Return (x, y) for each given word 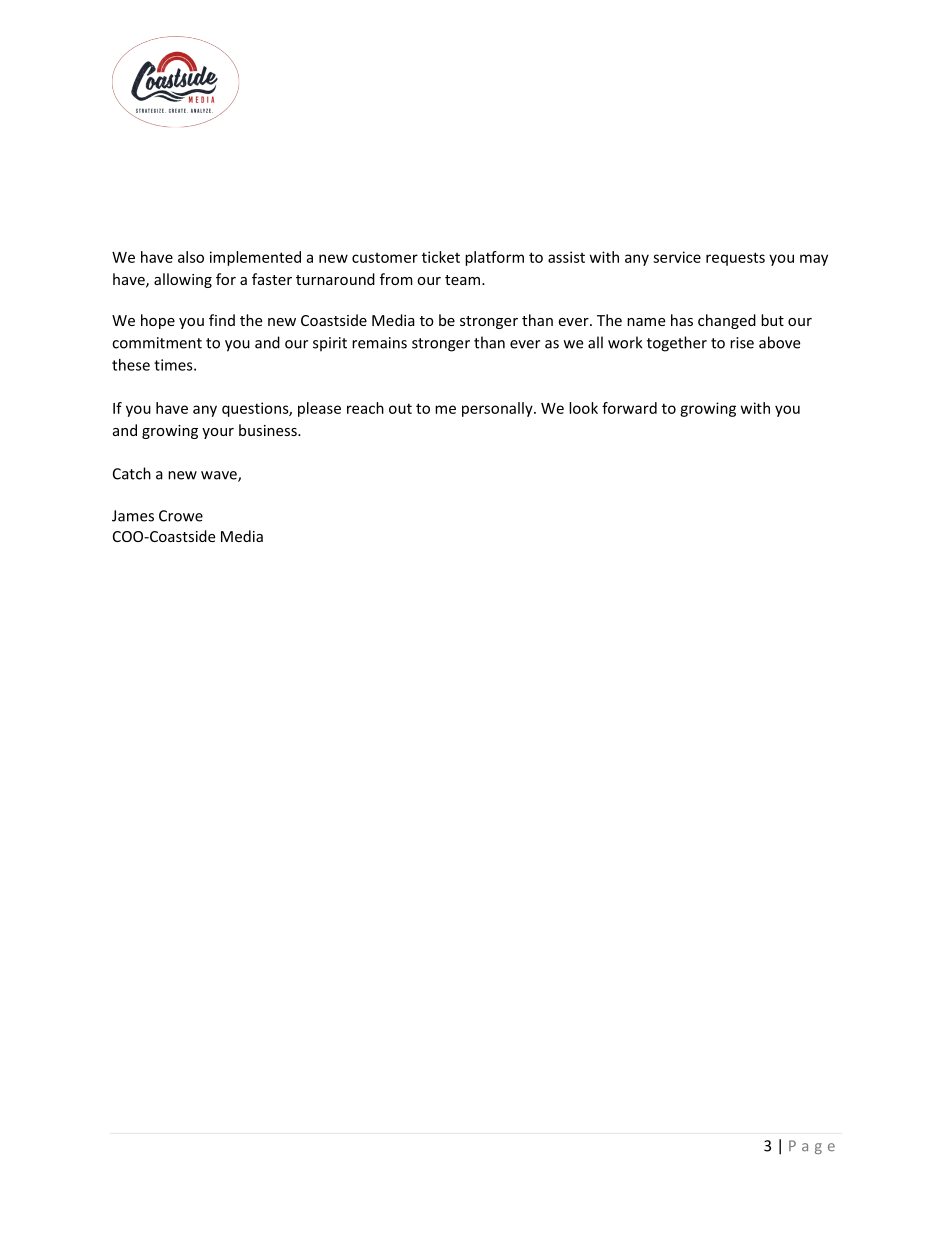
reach (365, 408)
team (462, 280)
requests (735, 259)
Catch (132, 473)
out (400, 408)
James (133, 516)
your (218, 433)
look (583, 408)
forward (629, 408)
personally (498, 409)
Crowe (181, 516)
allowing (183, 280)
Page (812, 1147)
